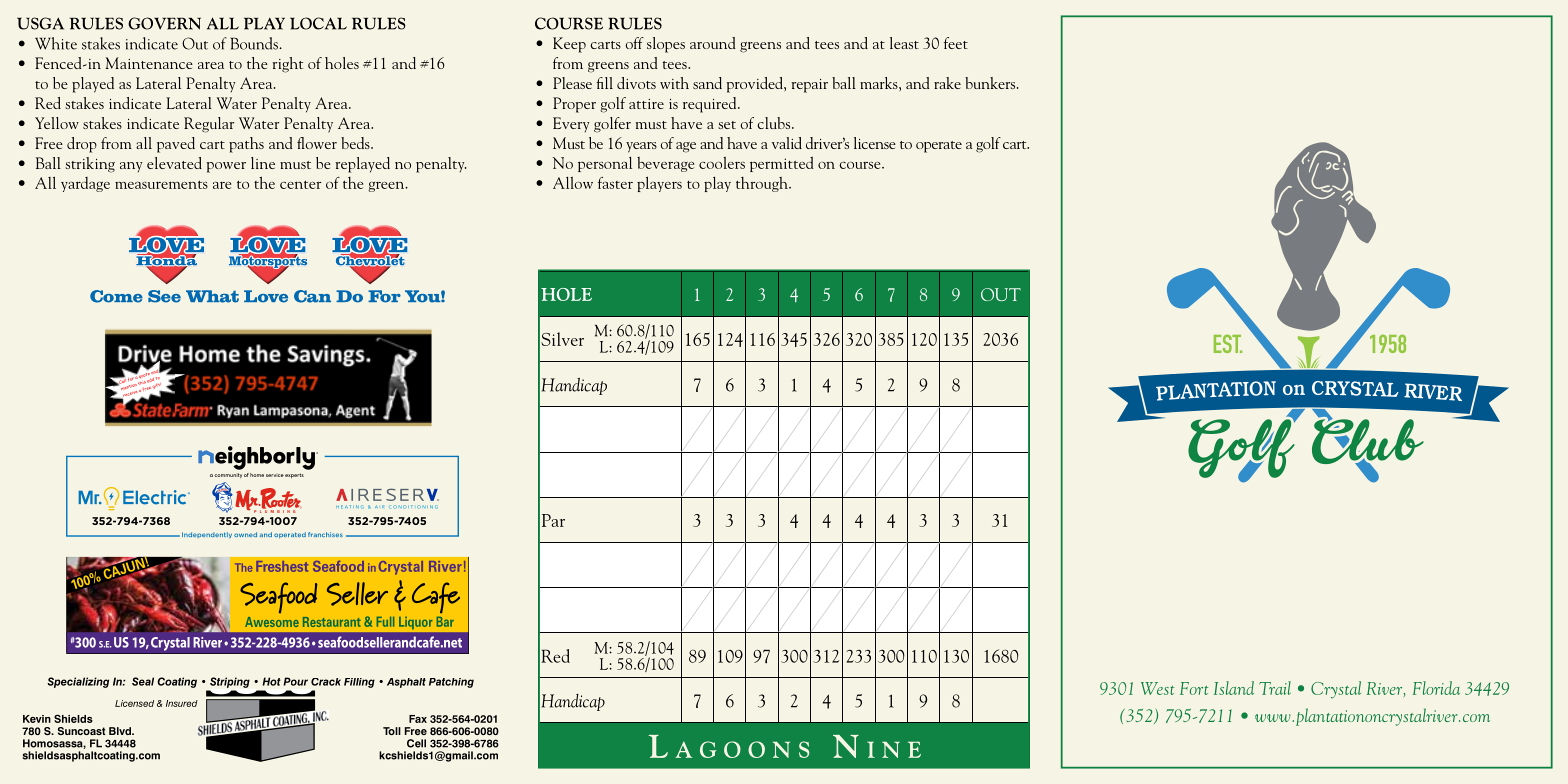 The image size is (1568, 784). Describe the element at coordinates (161, 184) in the image. I see `measurements` at that location.
